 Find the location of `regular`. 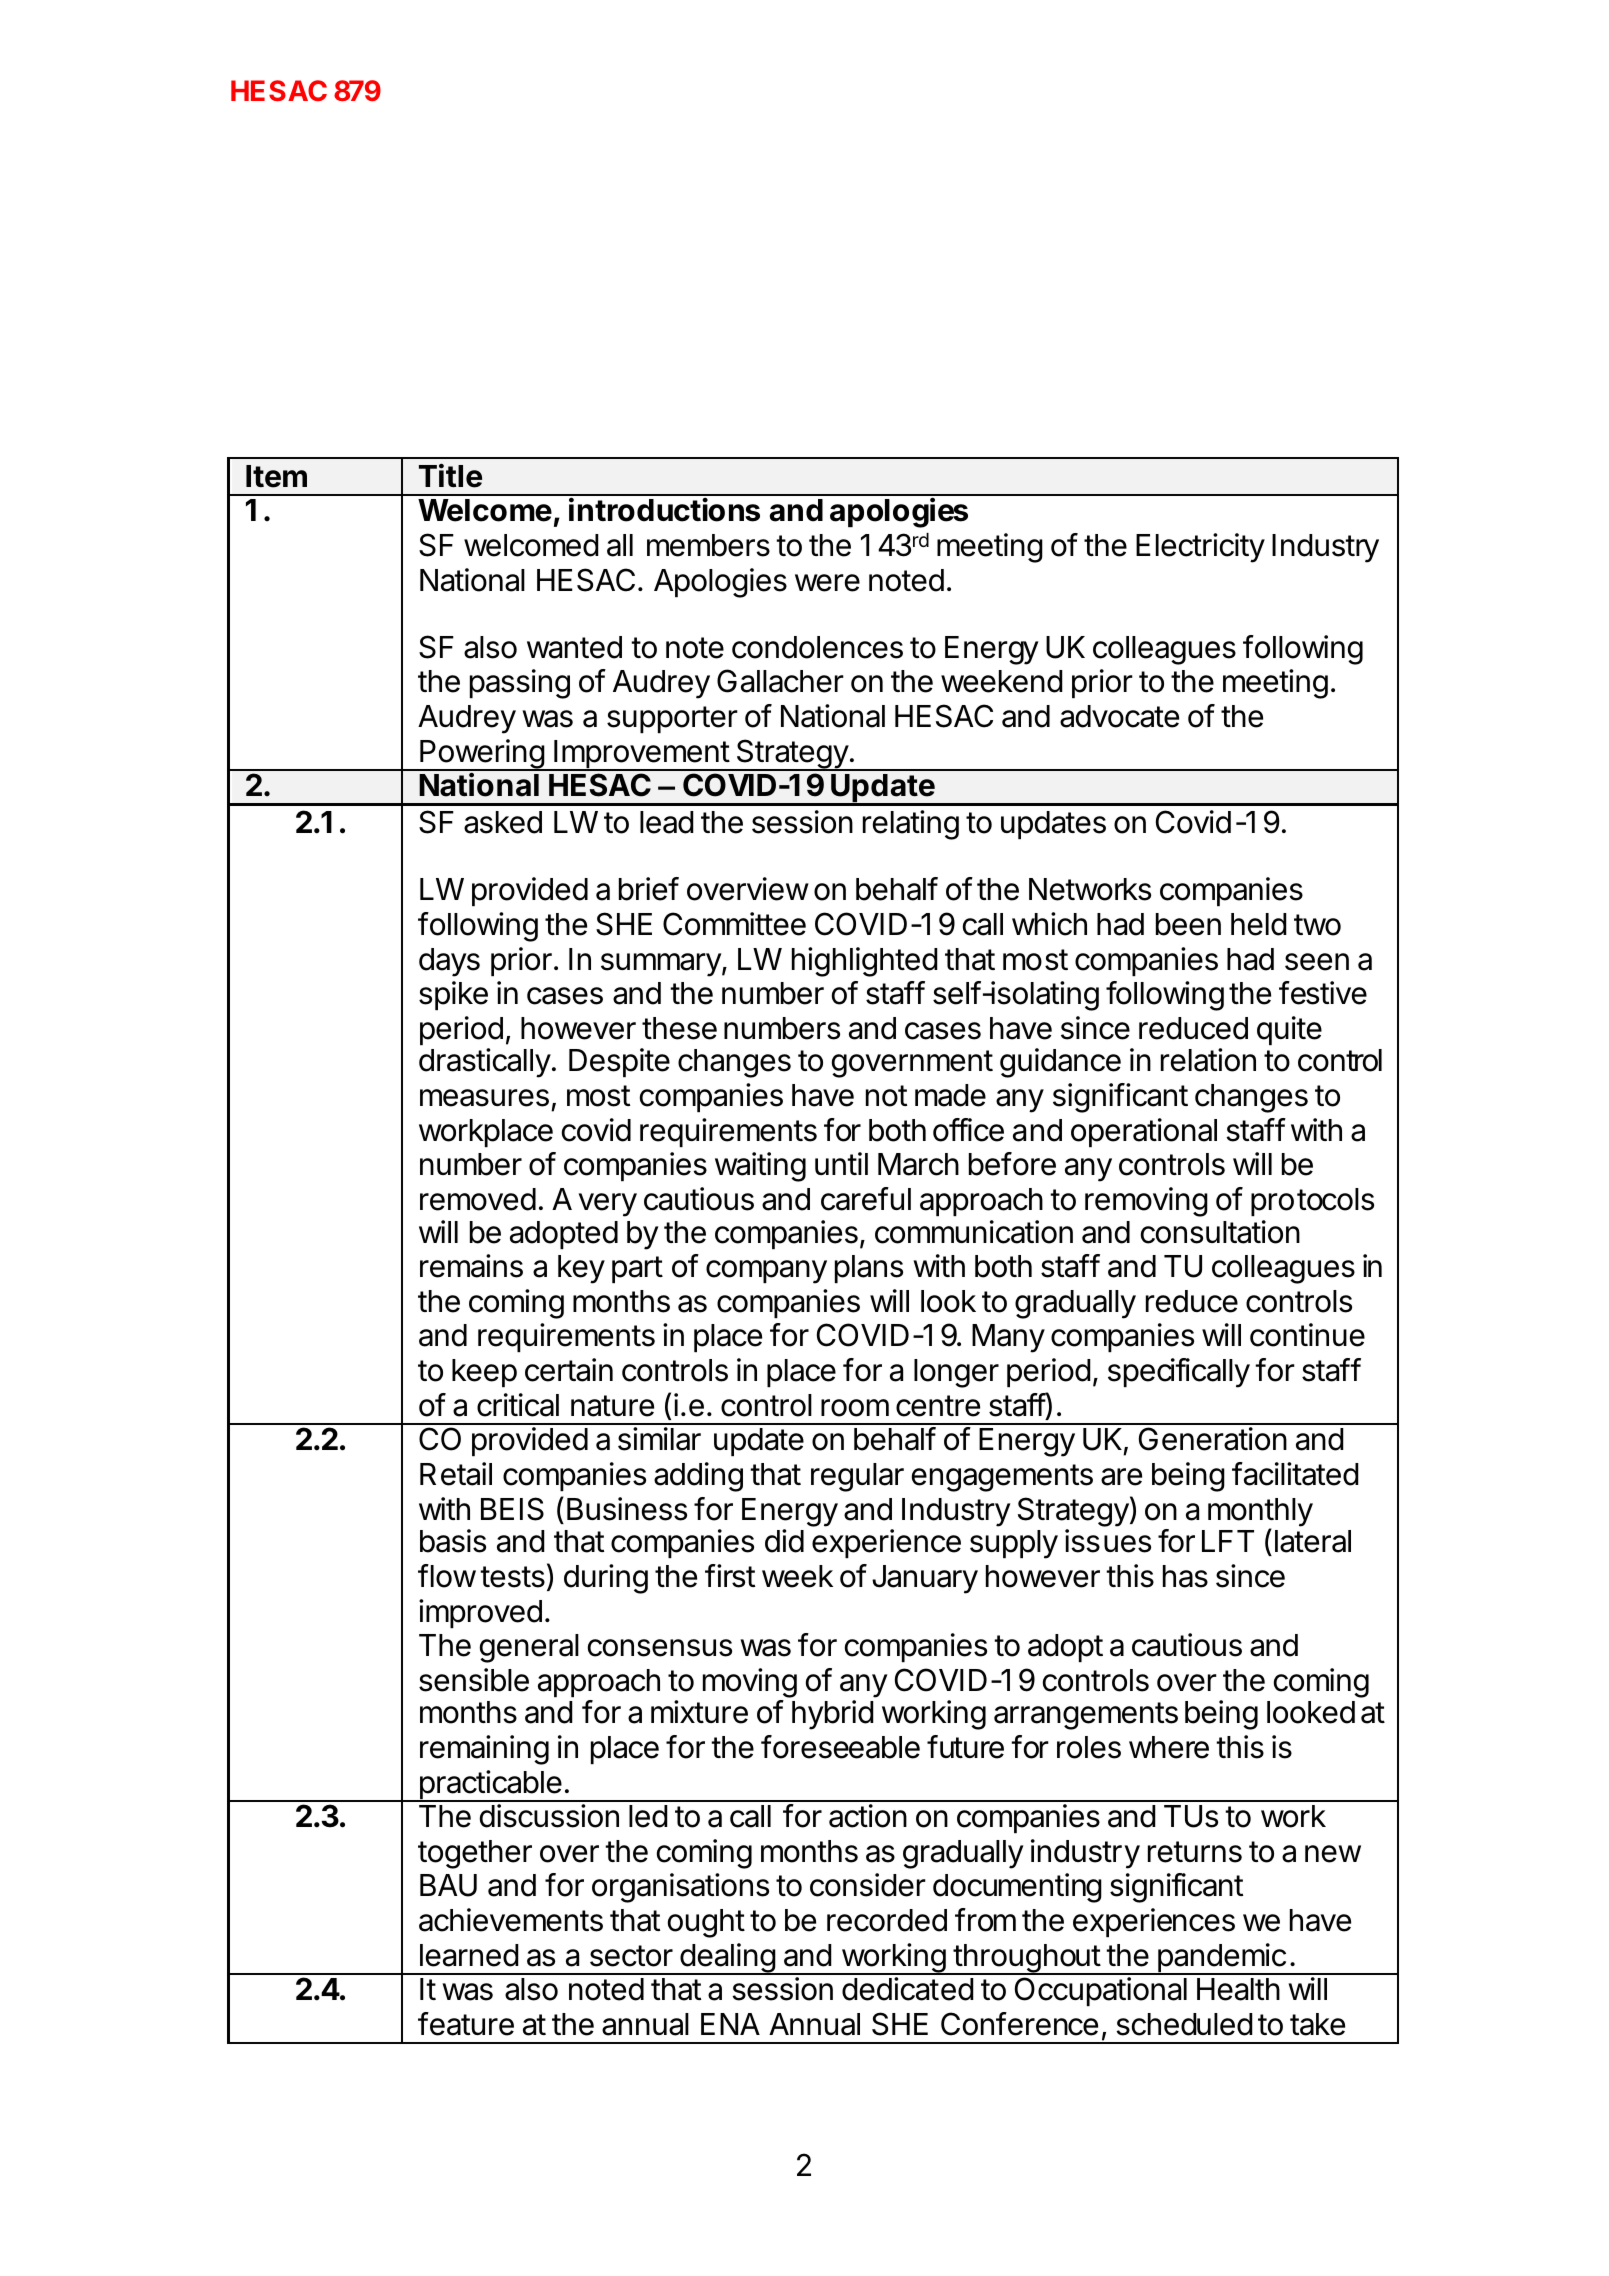

regular is located at coordinates (857, 1477).
